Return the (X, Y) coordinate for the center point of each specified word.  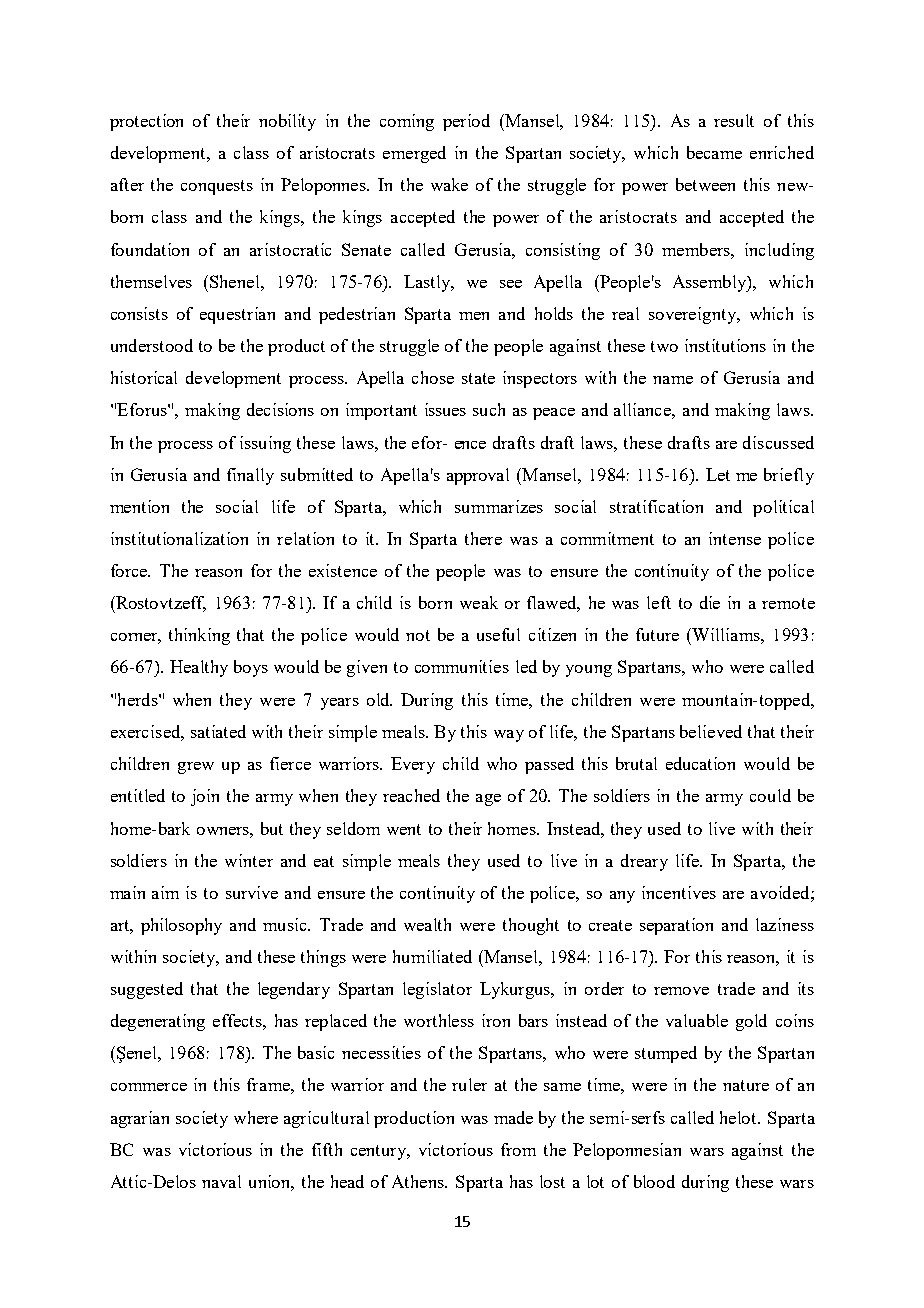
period (466, 122)
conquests (217, 187)
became (714, 152)
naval (221, 1181)
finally (250, 476)
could (770, 795)
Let (718, 474)
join (205, 797)
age (488, 800)
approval (478, 476)
